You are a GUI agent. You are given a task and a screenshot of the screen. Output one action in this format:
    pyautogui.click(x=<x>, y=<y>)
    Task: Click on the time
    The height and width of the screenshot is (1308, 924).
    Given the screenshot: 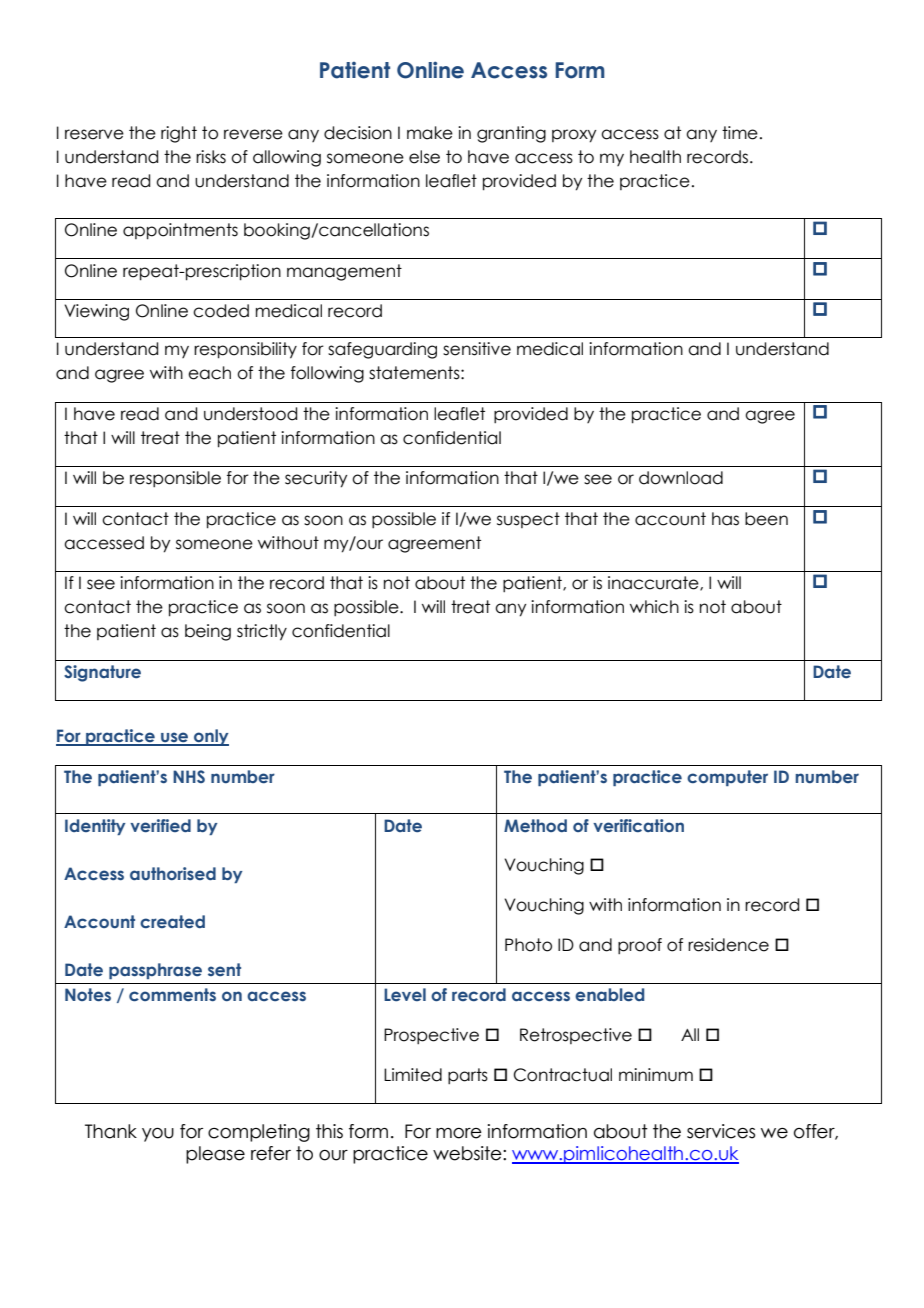 What is the action you would take?
    pyautogui.click(x=740, y=133)
